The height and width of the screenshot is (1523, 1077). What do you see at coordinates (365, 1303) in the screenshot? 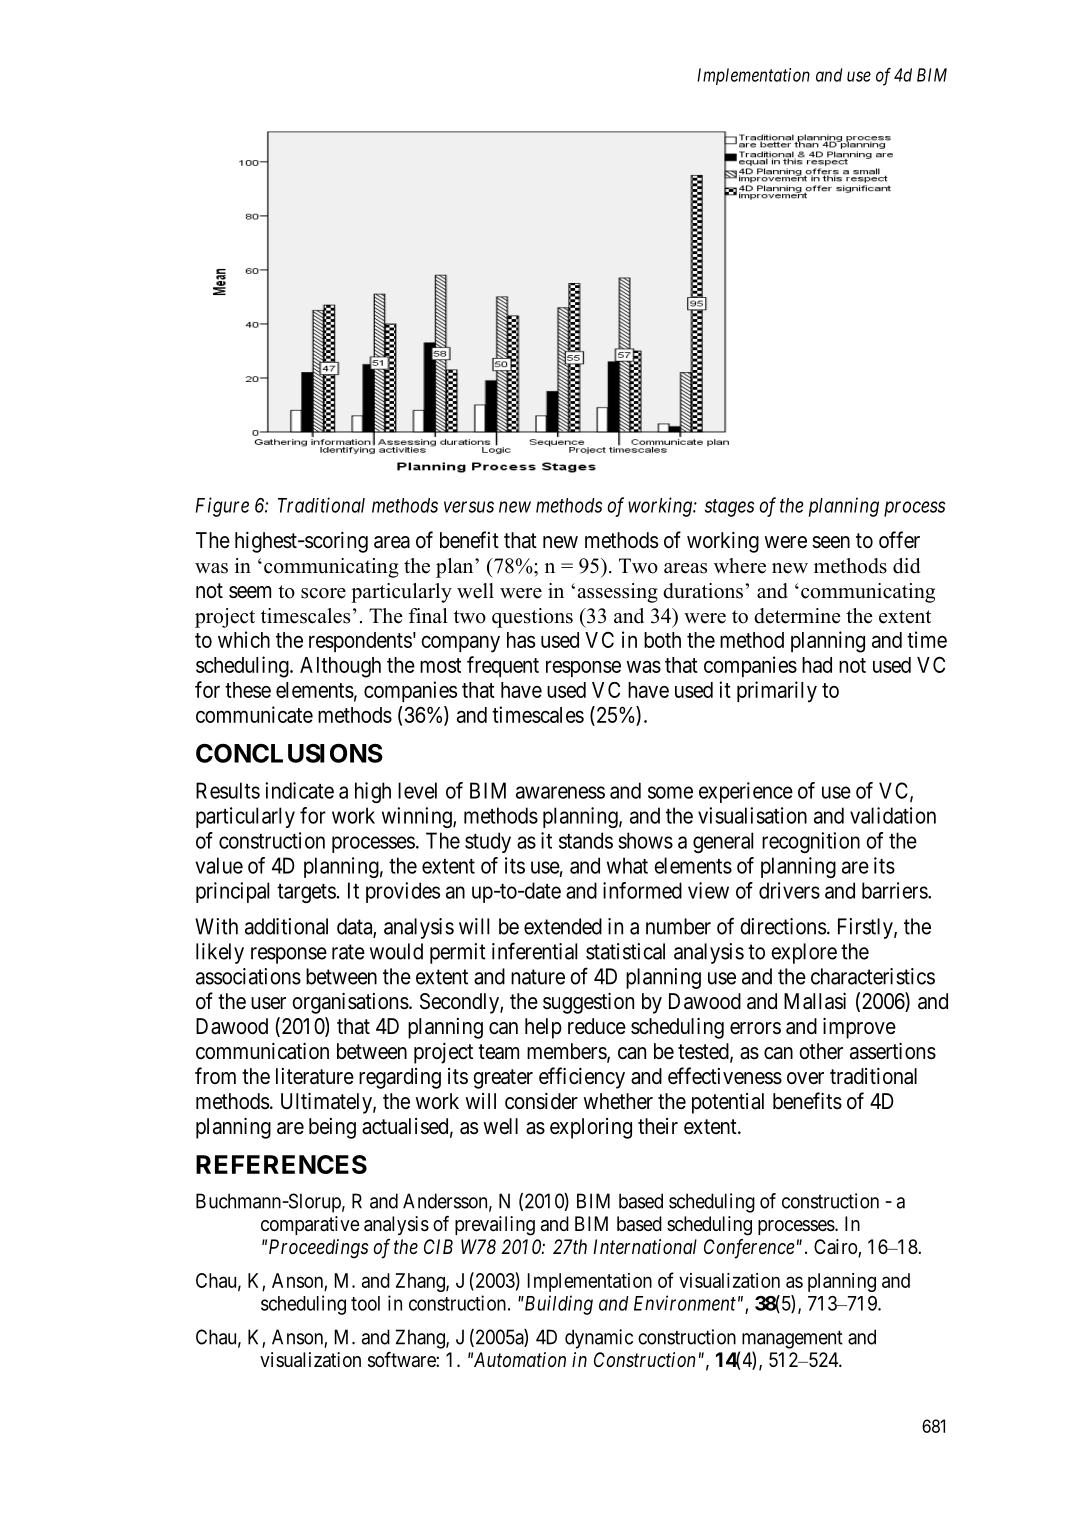
I see `tool` at bounding box center [365, 1303].
